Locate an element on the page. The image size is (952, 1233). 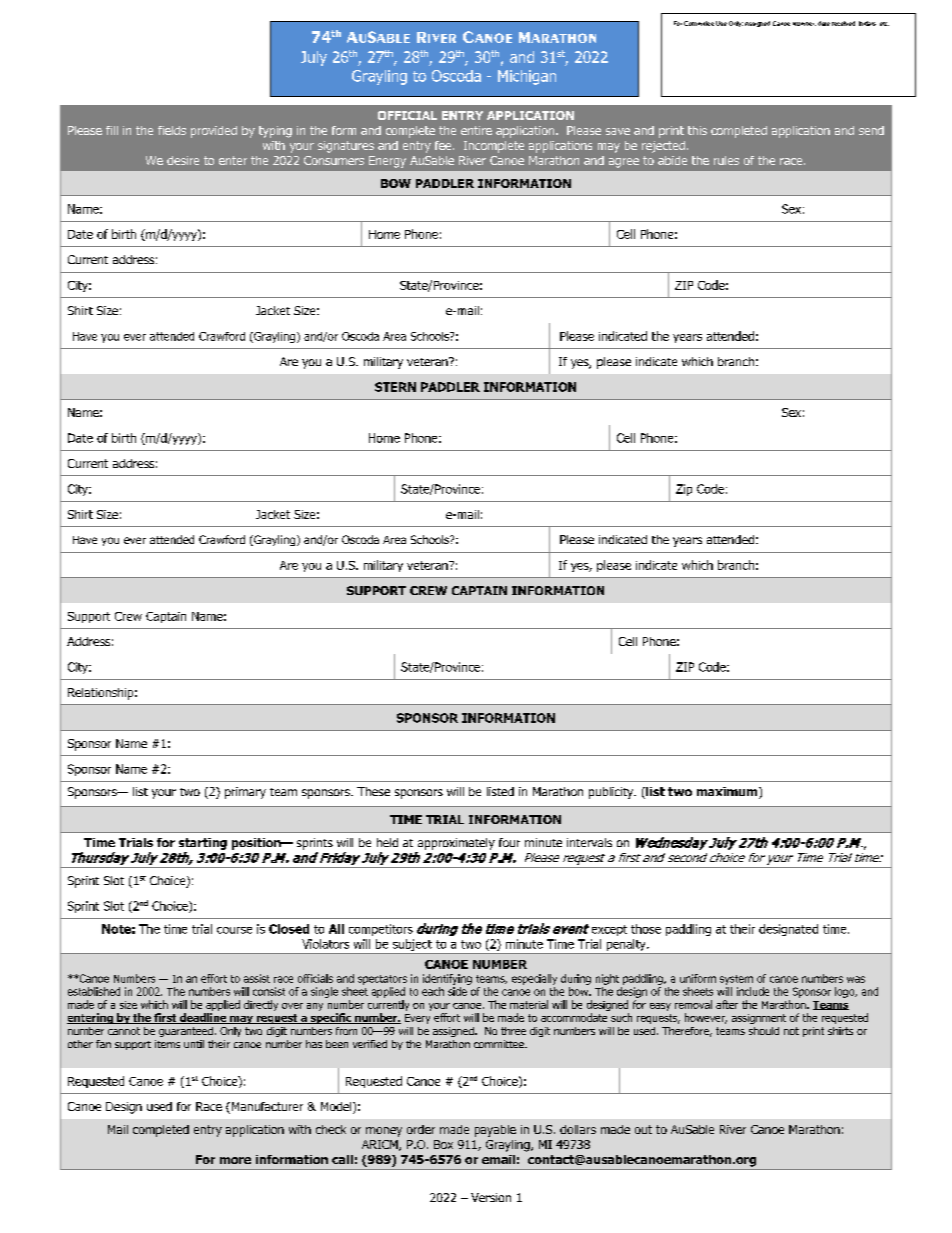
out is located at coordinates (643, 1129).
